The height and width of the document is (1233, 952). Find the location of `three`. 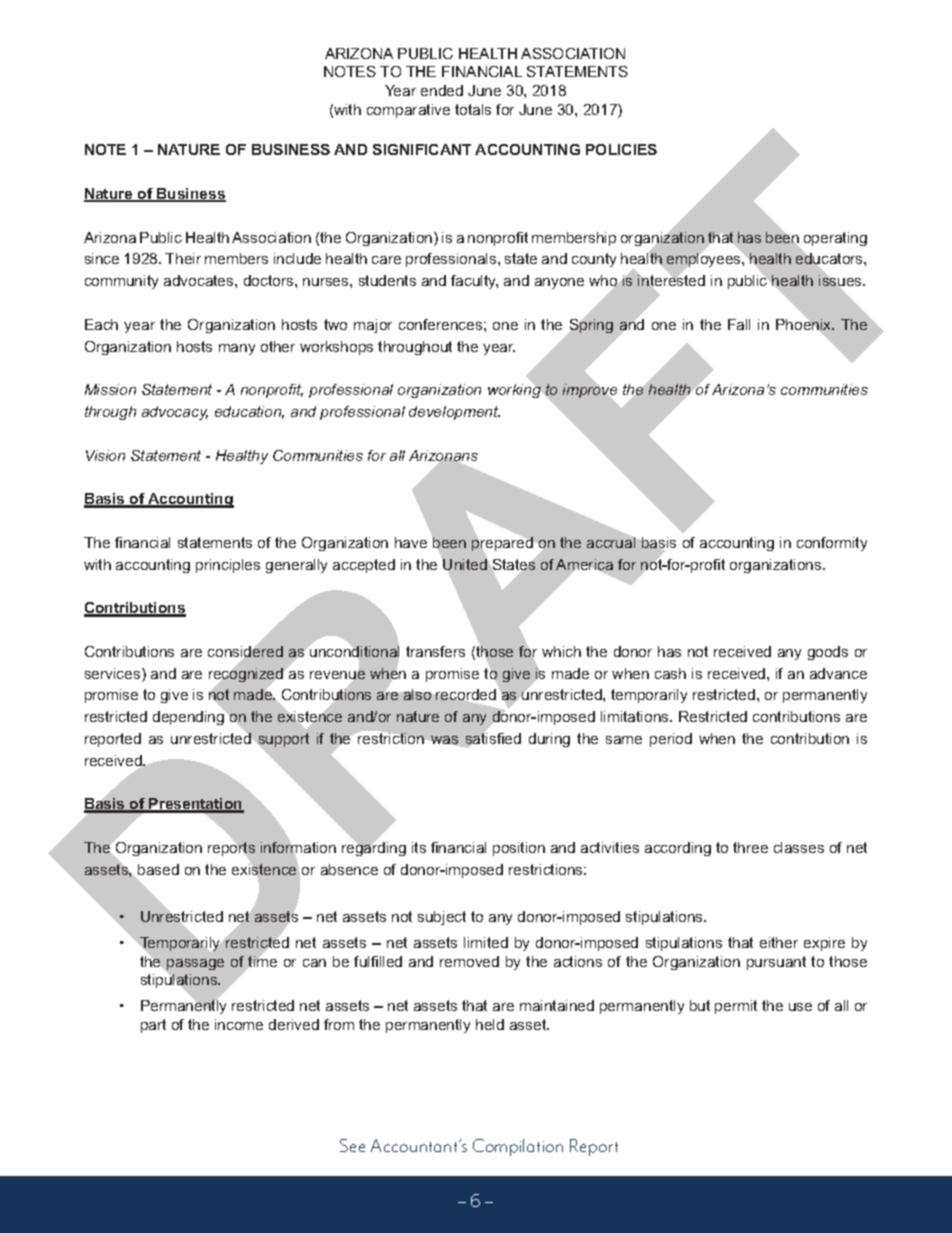

three is located at coordinates (750, 847).
